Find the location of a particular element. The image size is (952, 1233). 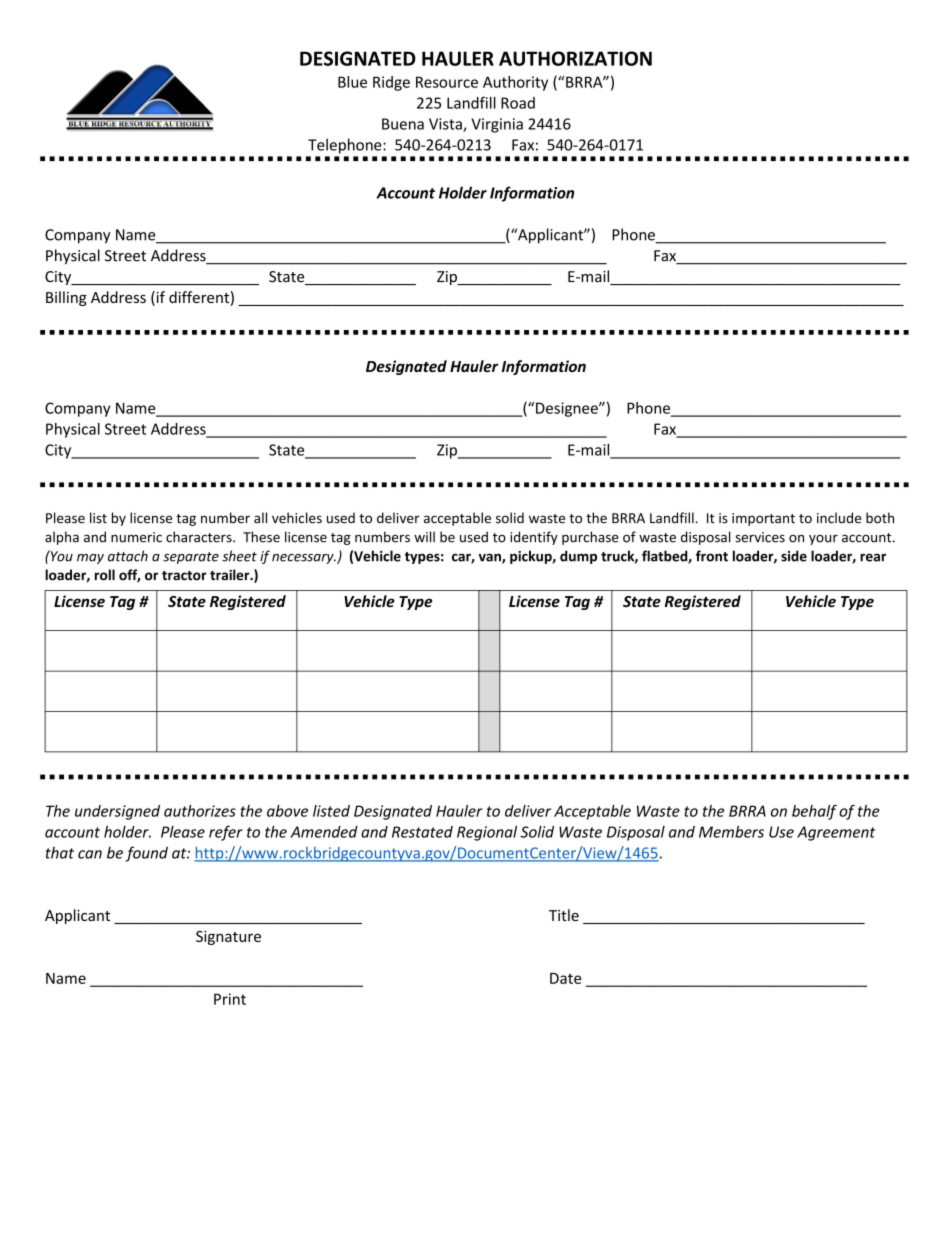

important is located at coordinates (763, 519).
